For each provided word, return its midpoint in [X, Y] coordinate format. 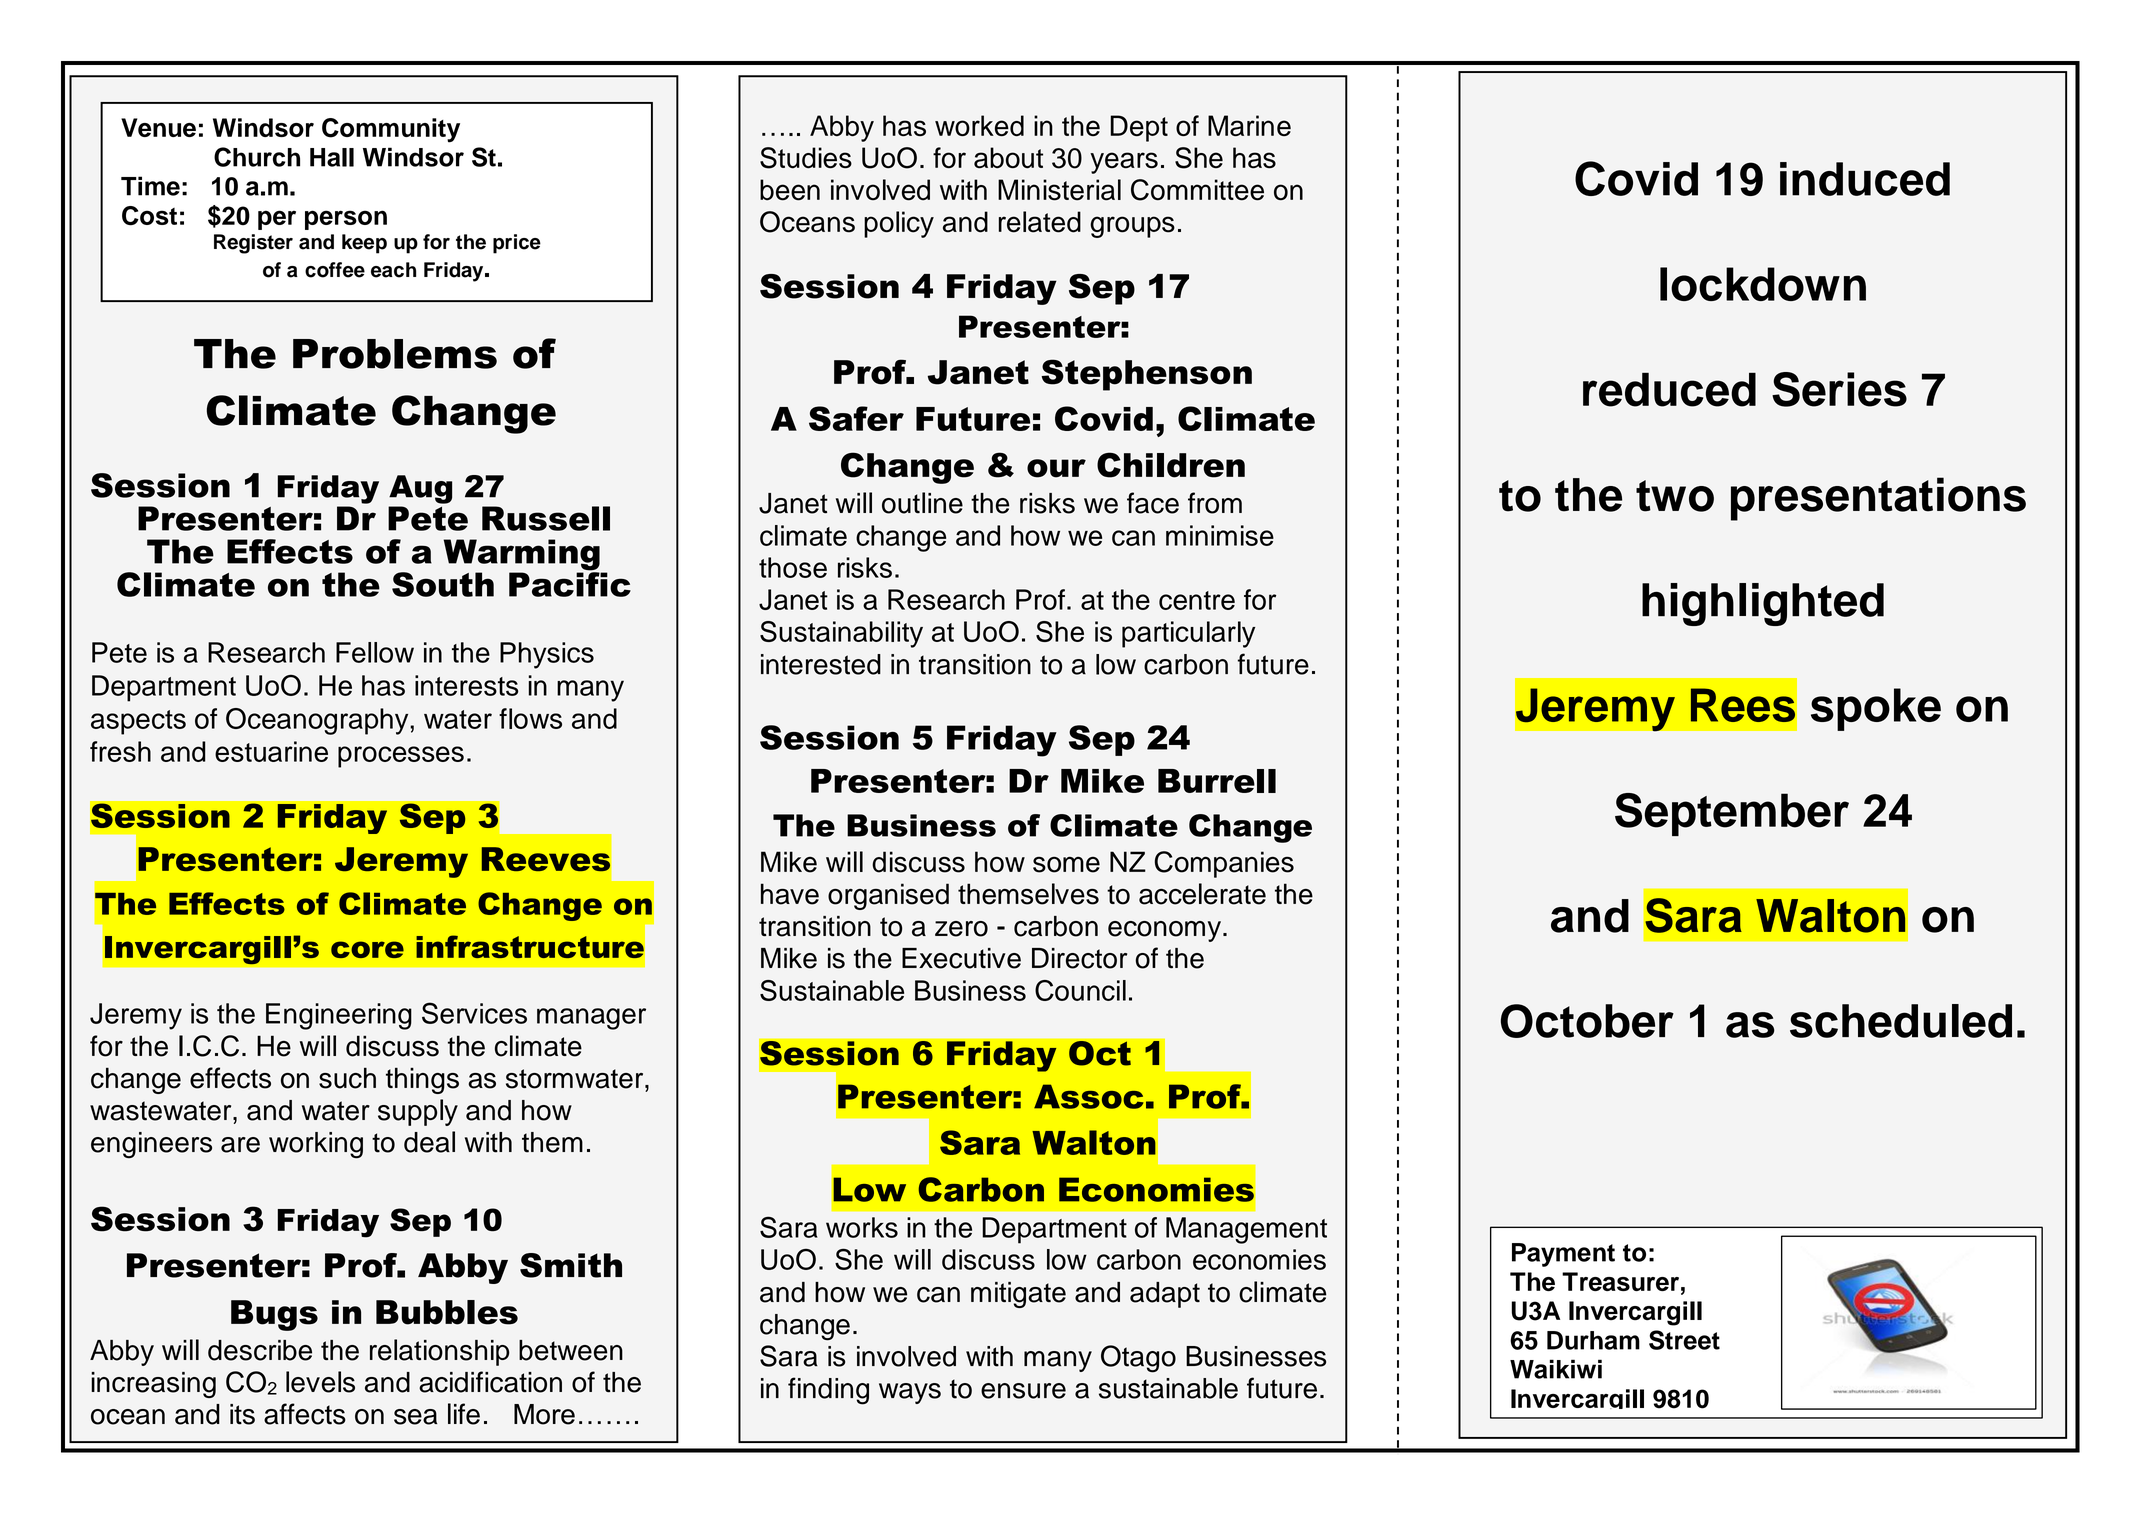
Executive [961, 958]
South [443, 584]
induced [1865, 179]
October [1587, 1021]
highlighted [1763, 604]
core [367, 949]
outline [922, 503]
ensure [1023, 1391]
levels [320, 1382]
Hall [332, 157]
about [1008, 158]
